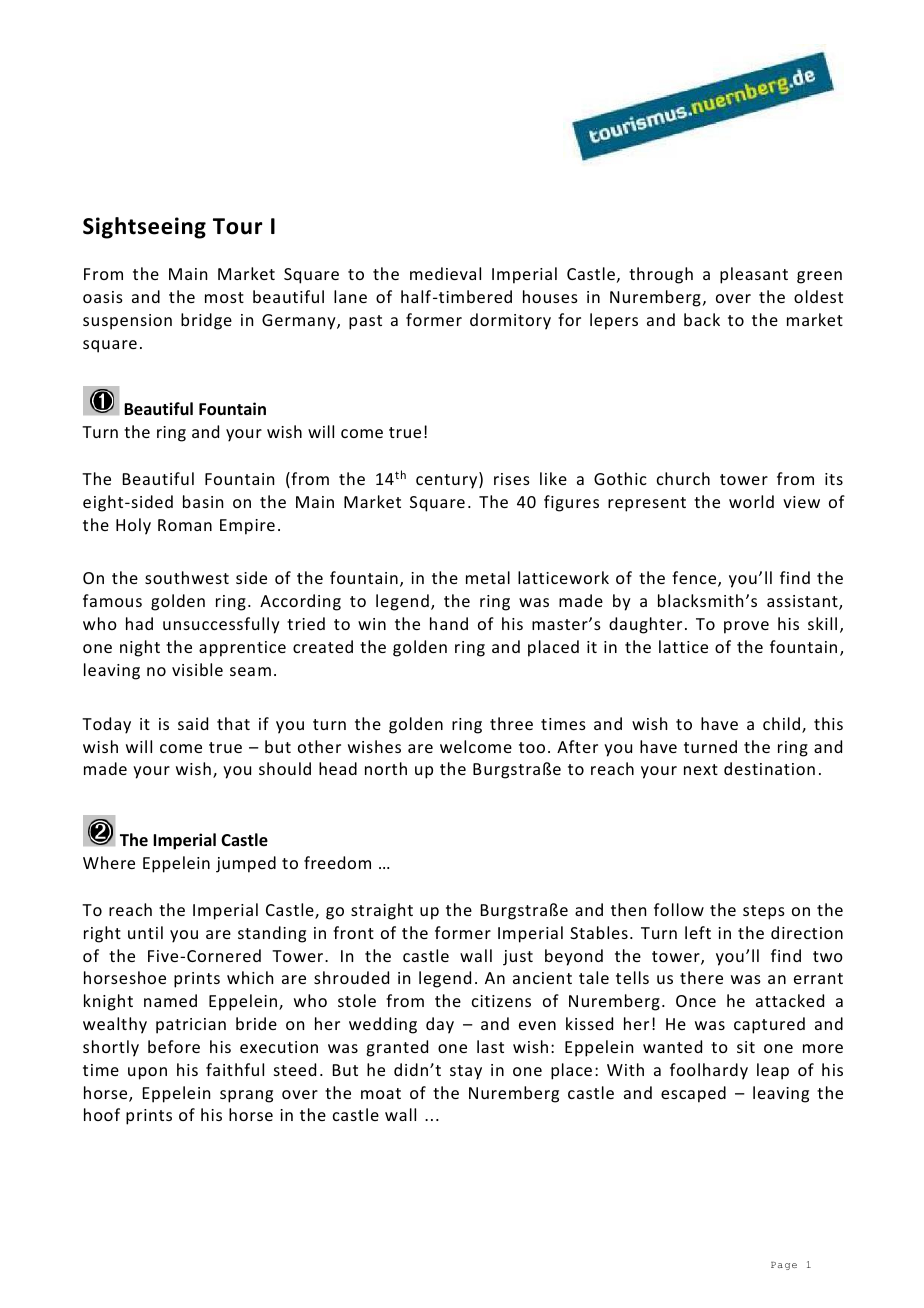 The width and height of the page is (924, 1308). What do you see at coordinates (754, 275) in the page?
I see `pleasant` at bounding box center [754, 275].
